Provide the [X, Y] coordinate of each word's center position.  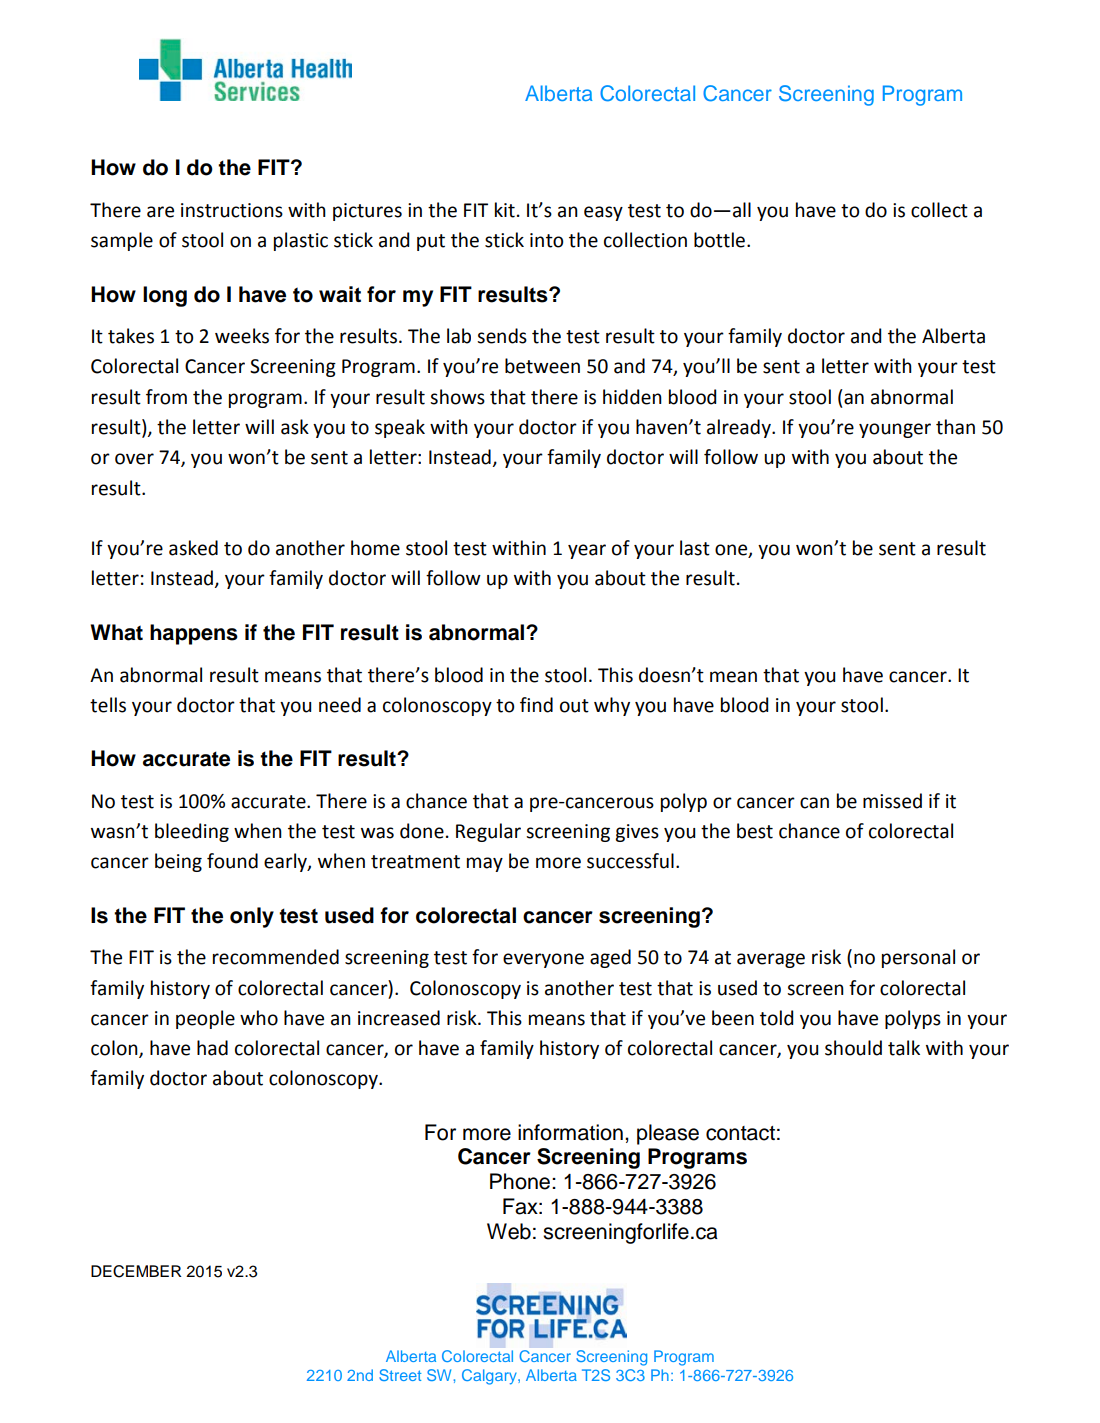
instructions [232, 210]
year [587, 551]
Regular [488, 832]
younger [895, 430]
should [853, 1048]
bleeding [192, 832]
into [546, 240]
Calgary [490, 1377]
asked [193, 548]
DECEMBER [136, 1271]
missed [892, 801]
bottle [719, 240]
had [212, 1048]
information [570, 1132]
